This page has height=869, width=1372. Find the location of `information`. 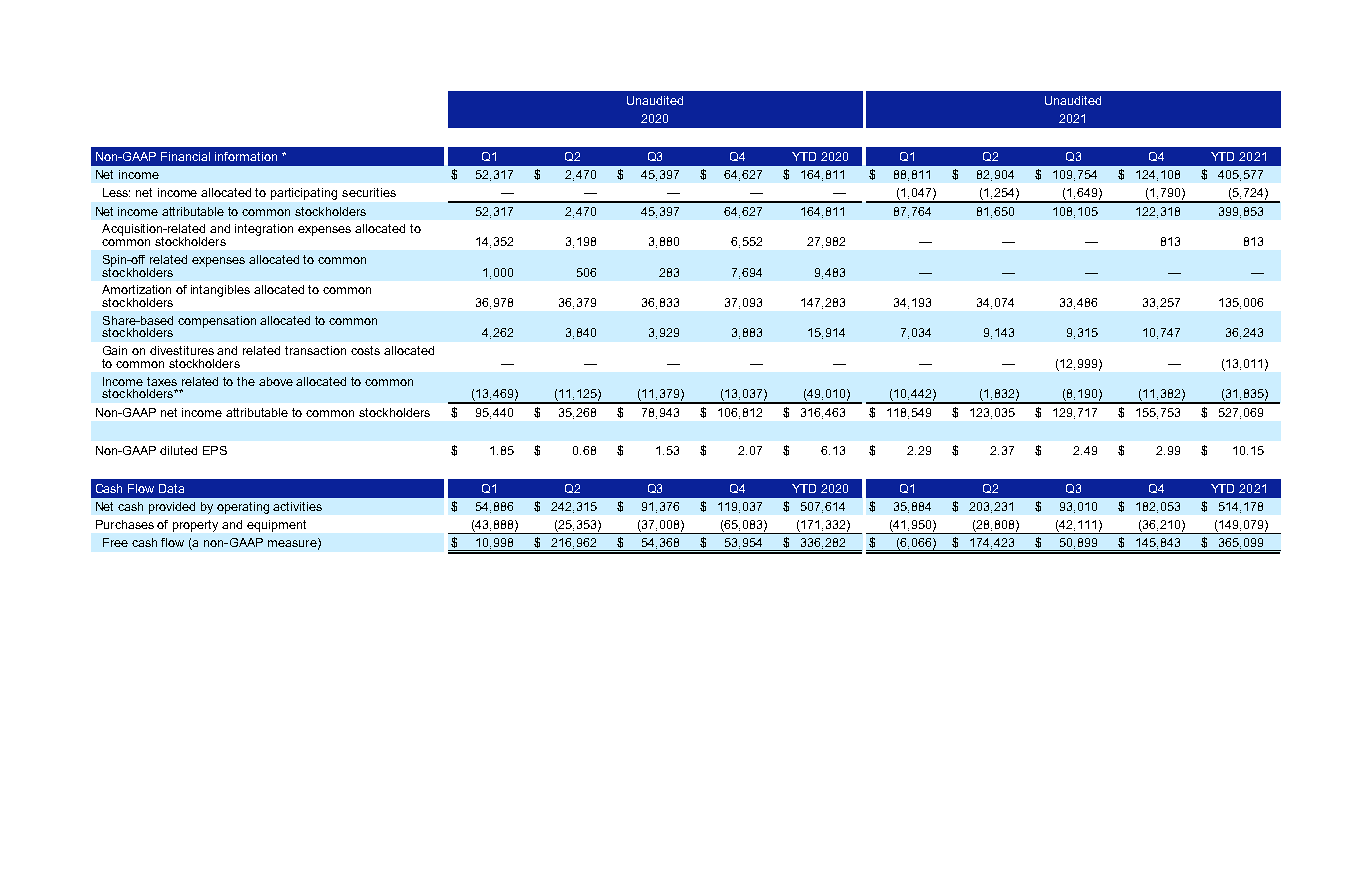

information is located at coordinates (246, 156).
